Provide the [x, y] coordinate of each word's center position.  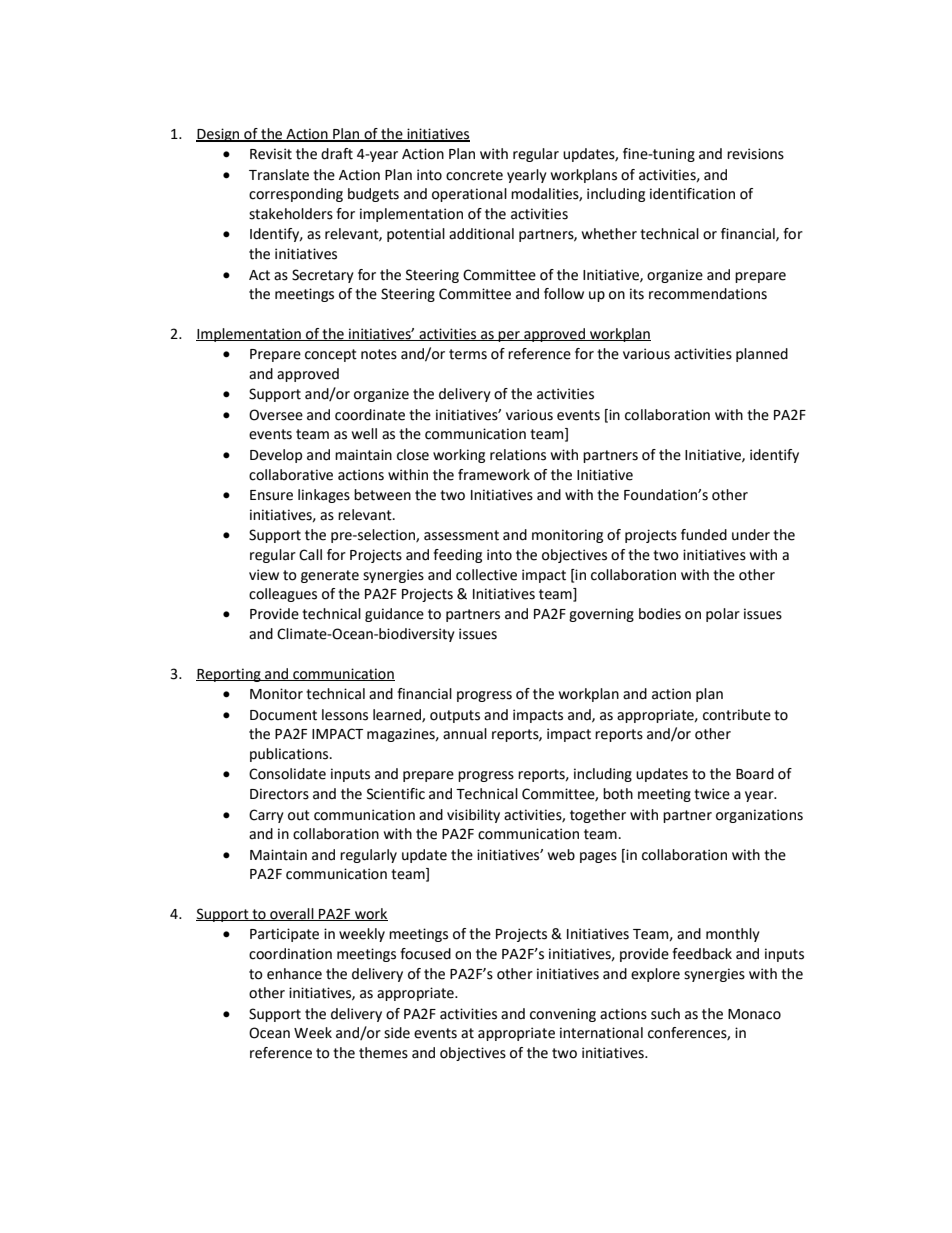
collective [486, 575]
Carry [266, 816]
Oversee [276, 415]
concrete [474, 175]
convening [563, 1015]
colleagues [283, 595]
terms [468, 354]
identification [692, 194]
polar [723, 615]
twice [712, 794]
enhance [294, 974]
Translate [279, 175]
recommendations [708, 294]
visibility [473, 816]
